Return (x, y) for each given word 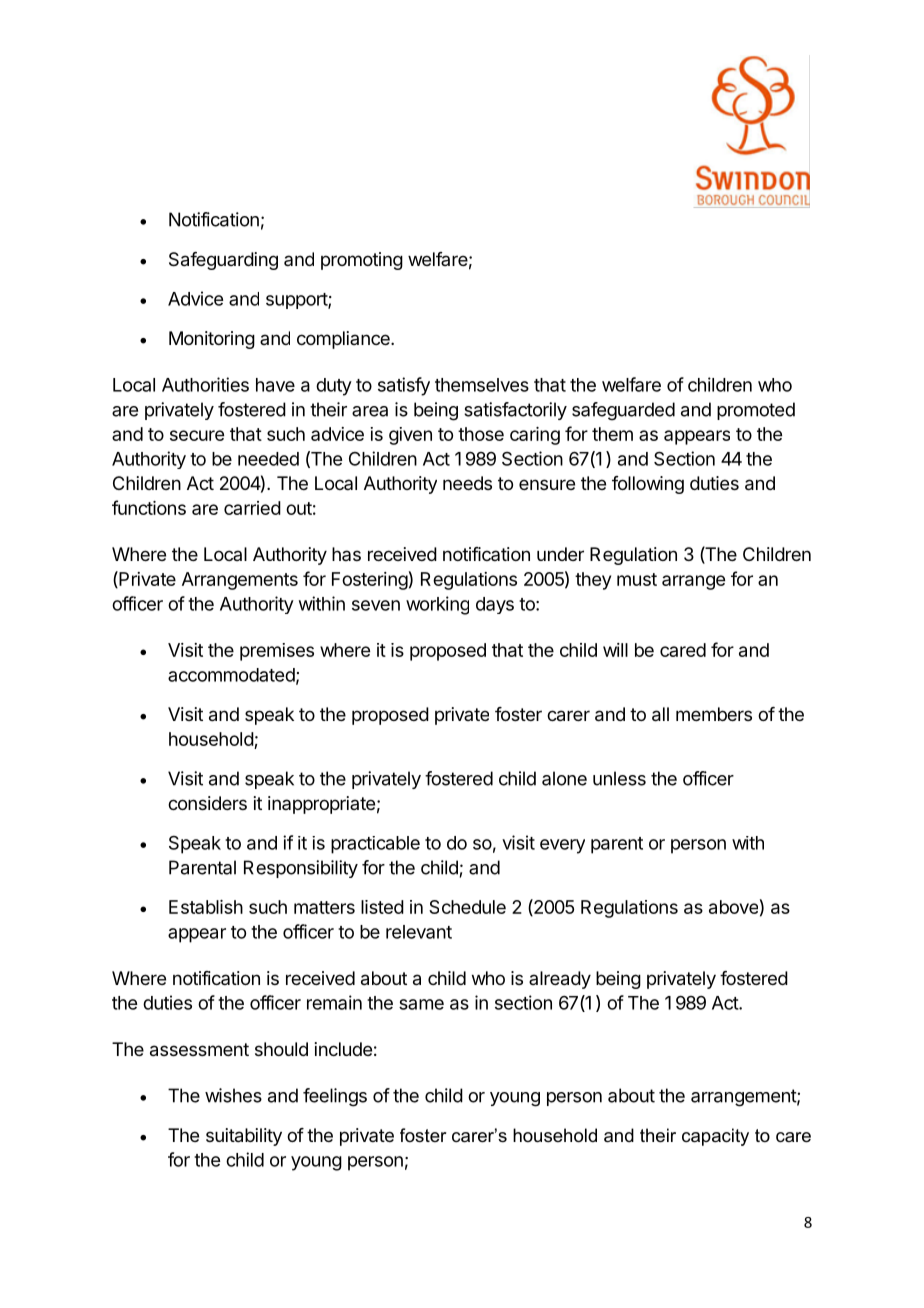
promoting (362, 261)
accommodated (231, 675)
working (437, 605)
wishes (233, 1095)
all (660, 714)
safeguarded (623, 411)
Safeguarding (223, 261)
